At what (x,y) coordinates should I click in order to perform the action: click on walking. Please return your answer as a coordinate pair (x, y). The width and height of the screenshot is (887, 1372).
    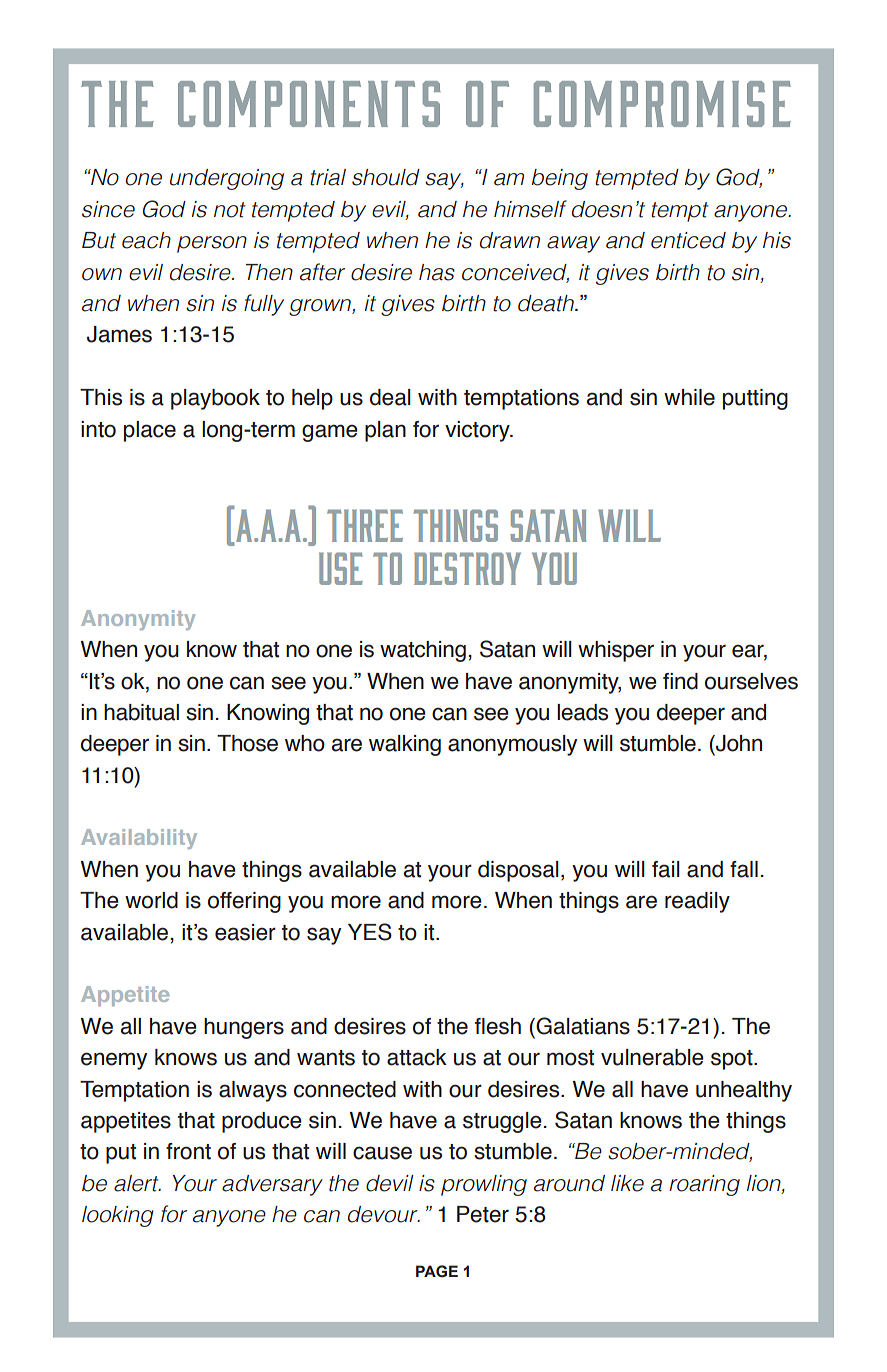
    Looking at the image, I should click on (405, 745).
